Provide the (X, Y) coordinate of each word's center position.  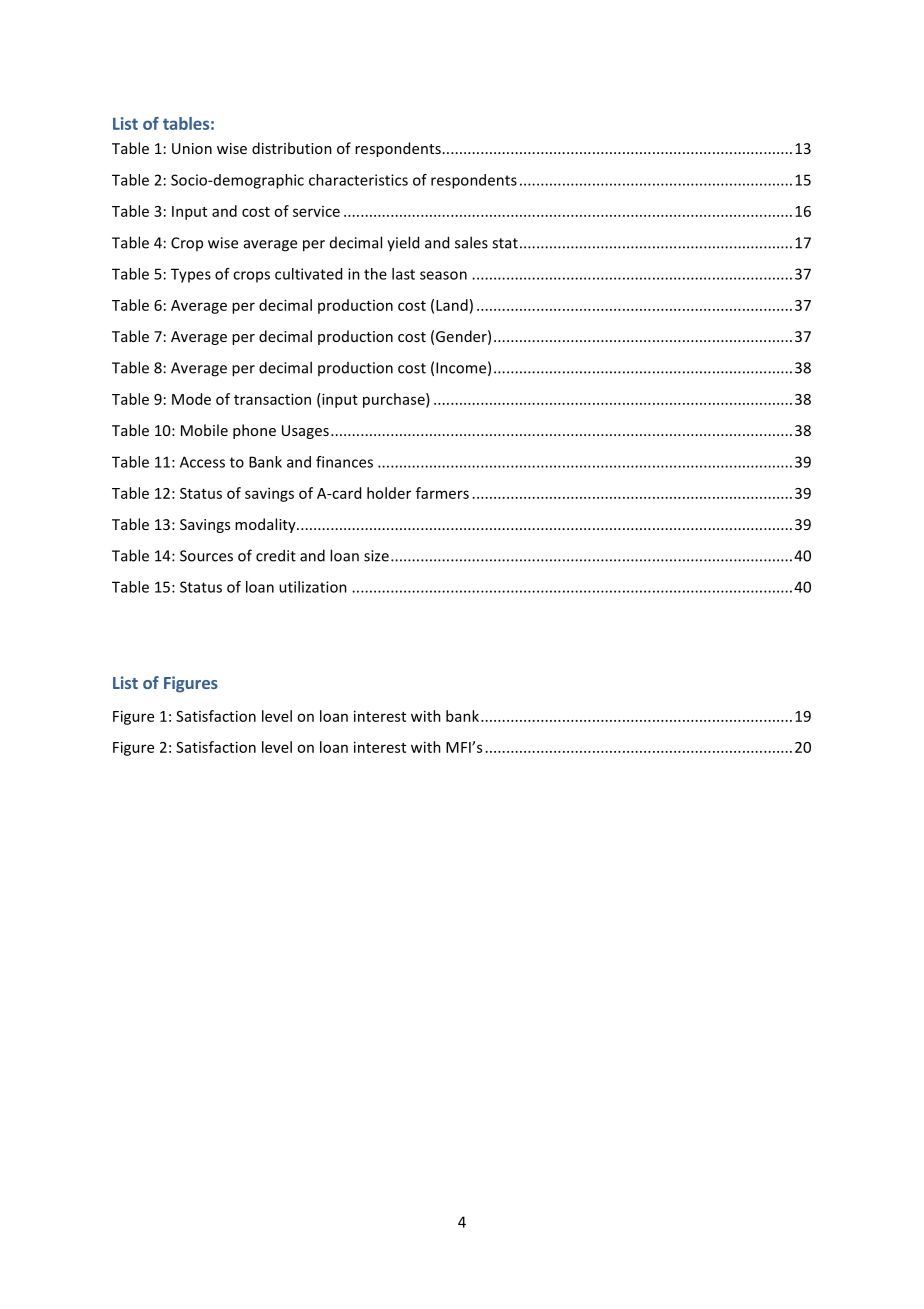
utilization (313, 587)
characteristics (358, 180)
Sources (206, 556)
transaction (272, 399)
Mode (191, 399)
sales (471, 242)
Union (192, 148)
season (443, 275)
